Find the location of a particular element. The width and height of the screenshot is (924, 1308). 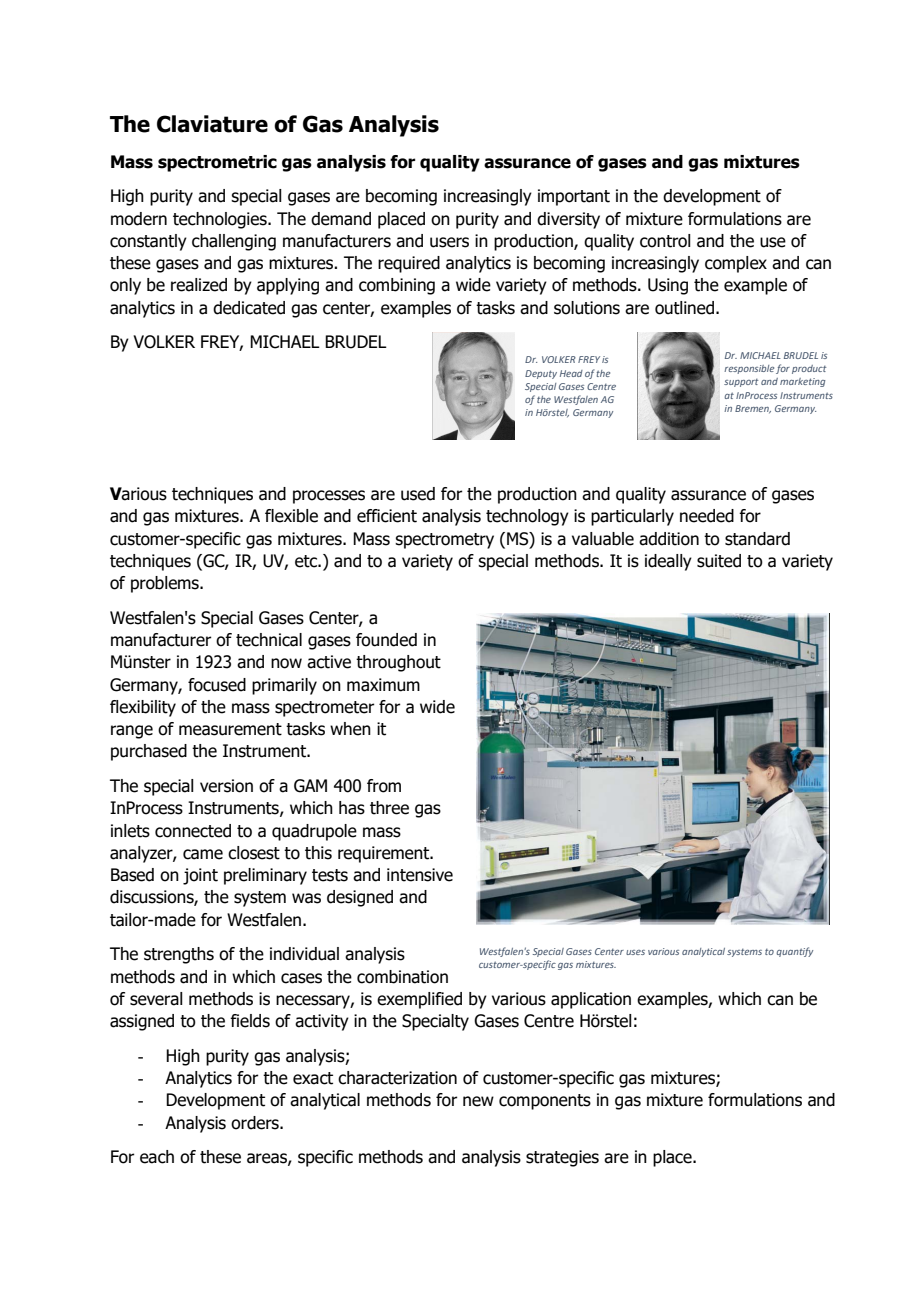

users is located at coordinates (449, 242).
